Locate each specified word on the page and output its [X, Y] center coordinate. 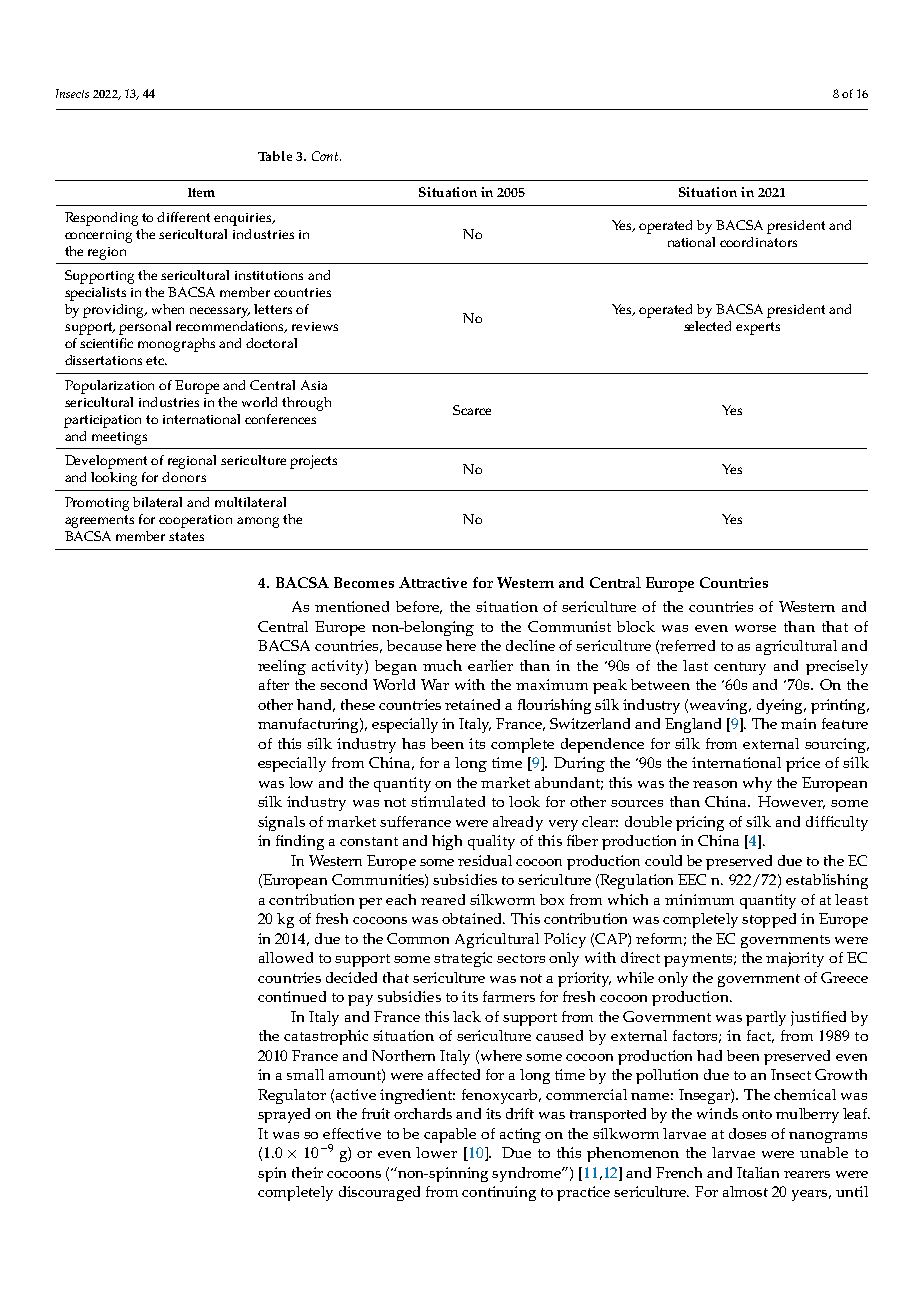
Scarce [472, 410]
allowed [286, 957]
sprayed [284, 1115]
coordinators [758, 242]
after [274, 684]
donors [184, 477]
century [740, 668]
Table [275, 156]
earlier [490, 665]
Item [201, 192]
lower [436, 1152]
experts [758, 328]
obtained [473, 918]
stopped [769, 920]
